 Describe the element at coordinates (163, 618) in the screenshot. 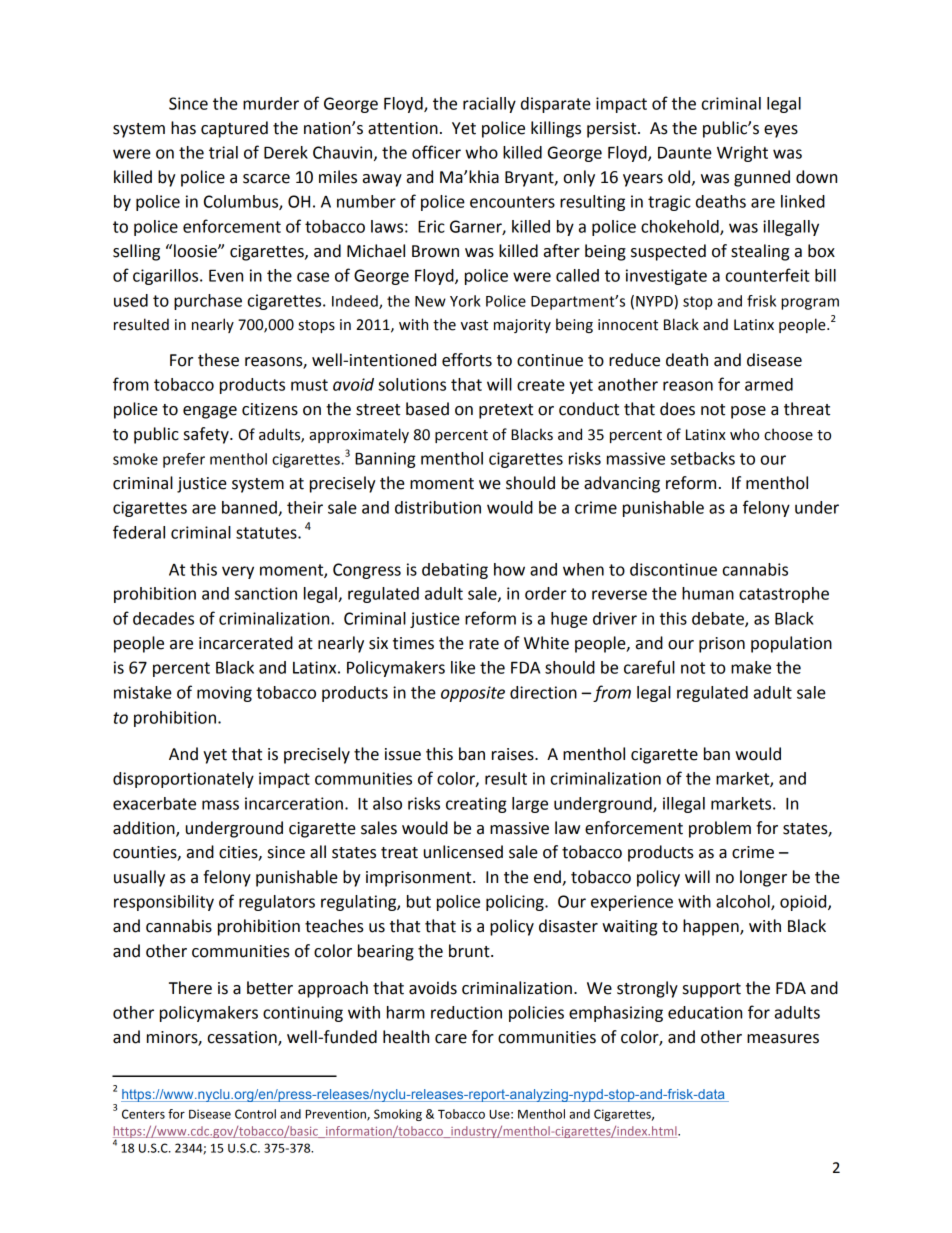

I see `decades` at that location.
